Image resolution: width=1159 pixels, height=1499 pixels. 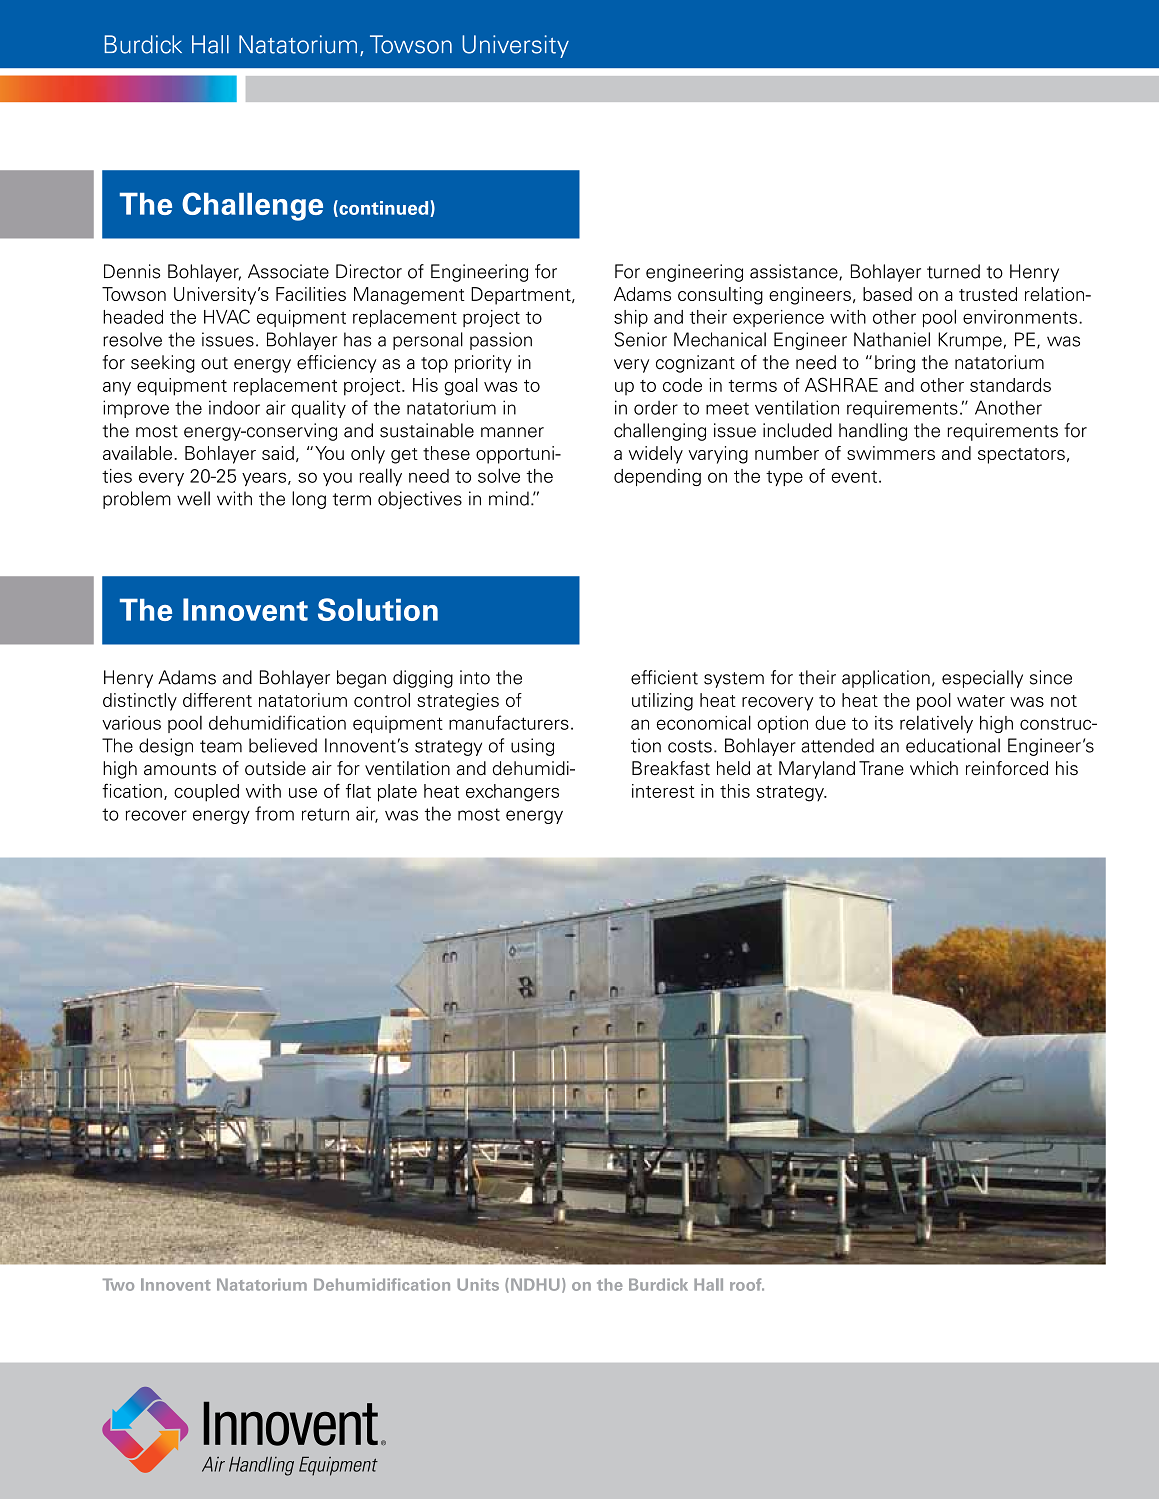 What do you see at coordinates (735, 791) in the screenshot?
I see `this` at bounding box center [735, 791].
